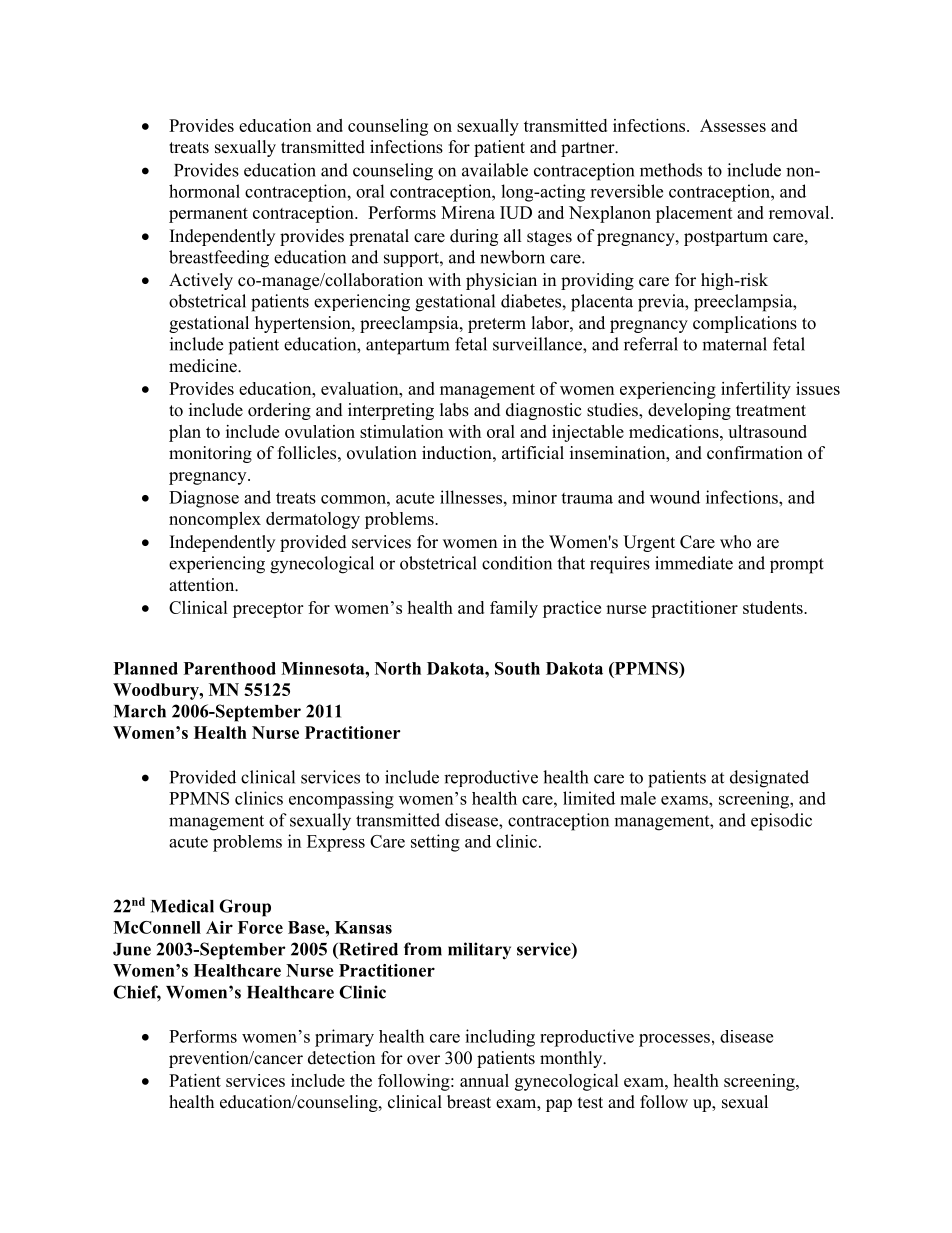  What do you see at coordinates (204, 366) in the document?
I see `medicine` at bounding box center [204, 366].
